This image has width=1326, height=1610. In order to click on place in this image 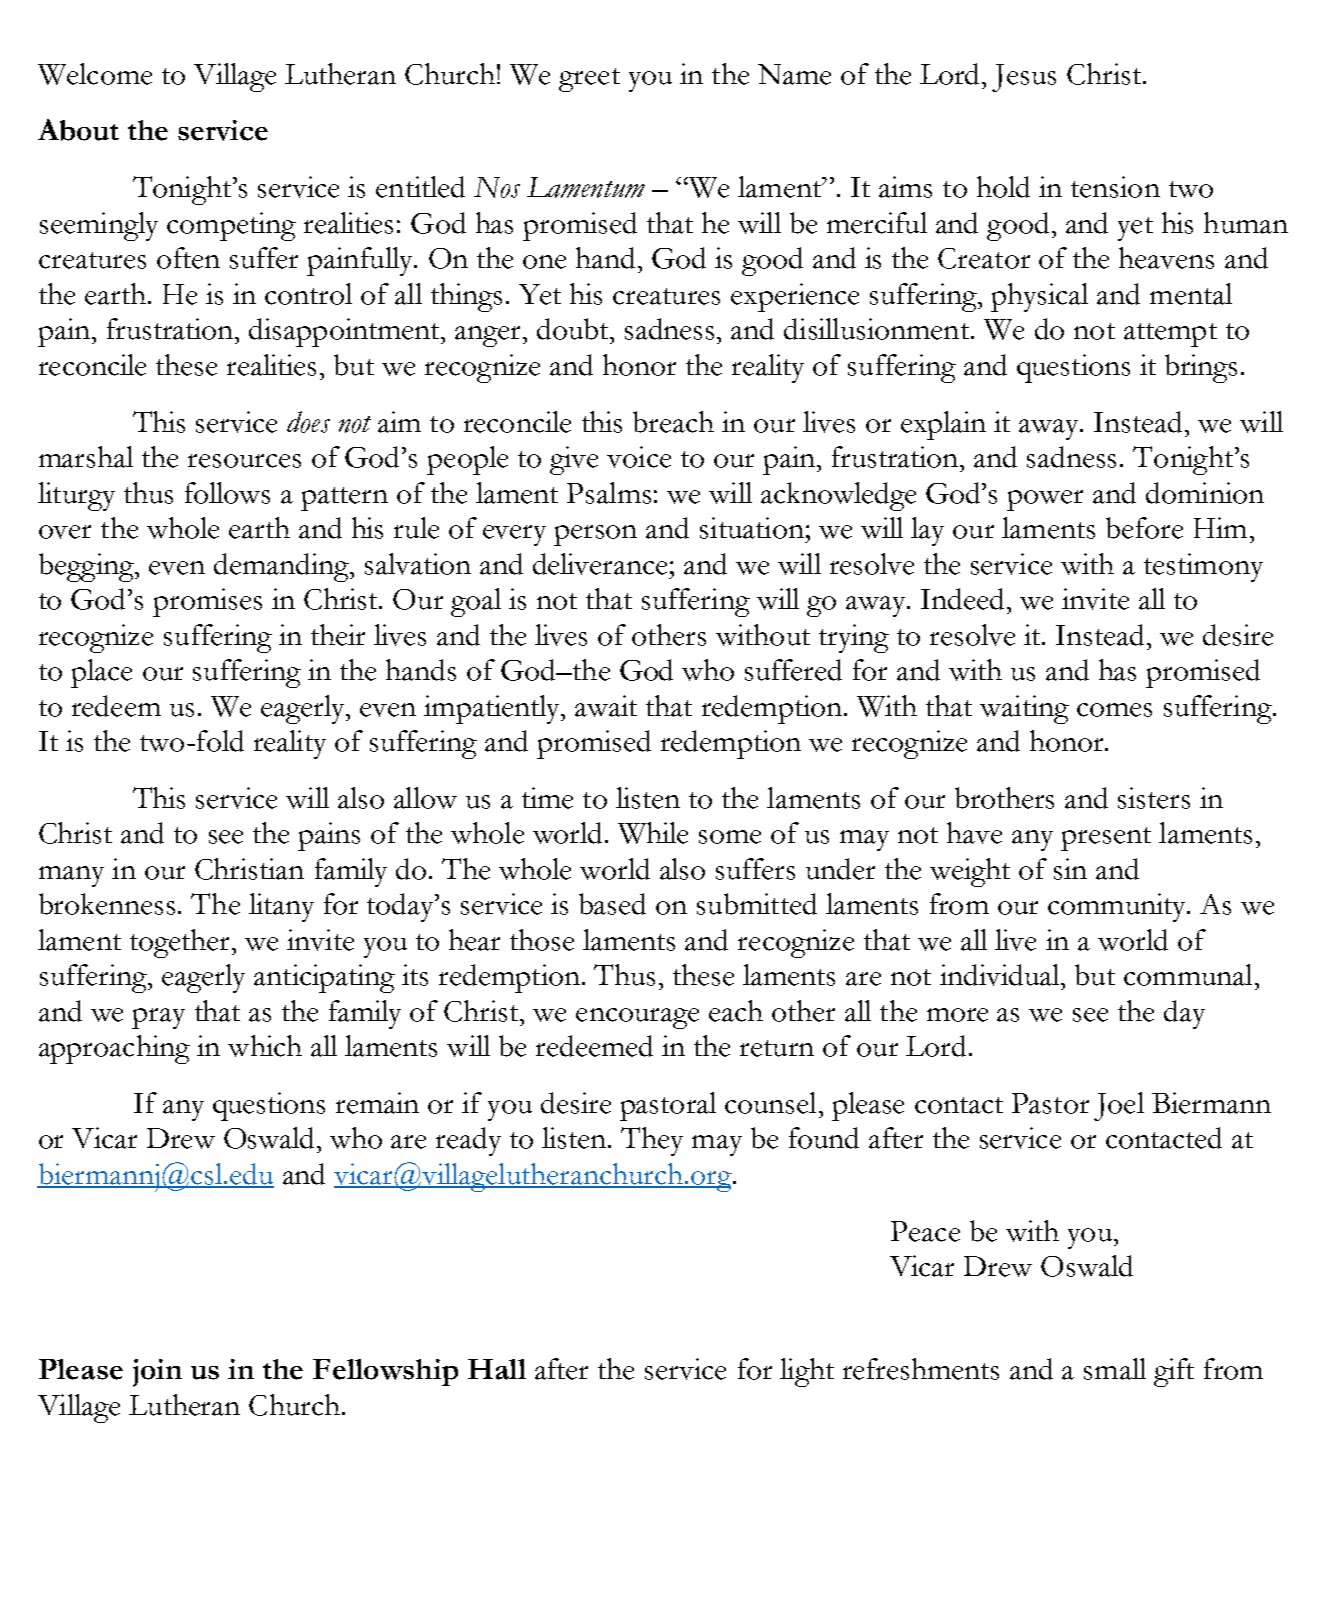, I will do `click(101, 673)`.
